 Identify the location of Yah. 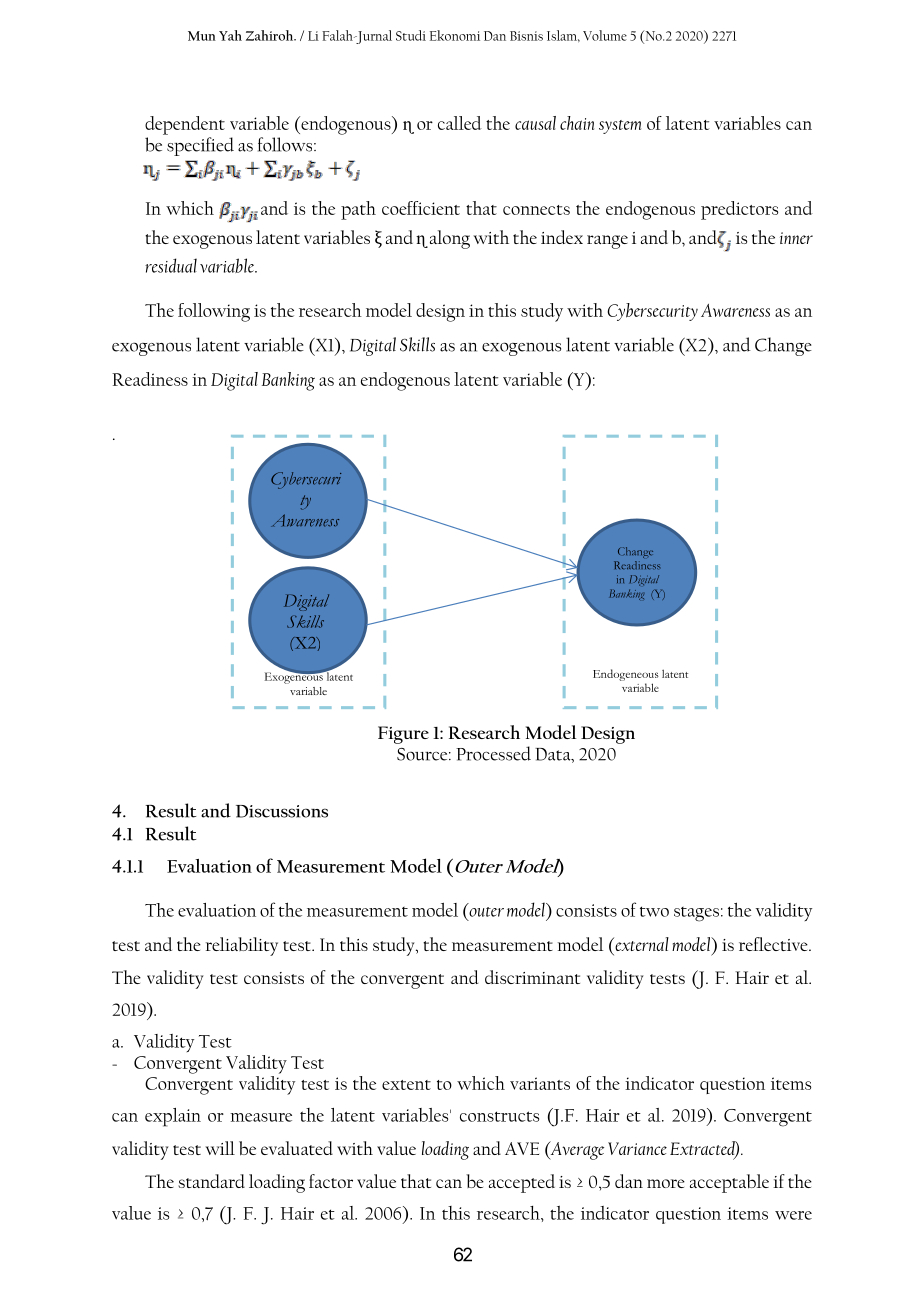
(230, 35).
